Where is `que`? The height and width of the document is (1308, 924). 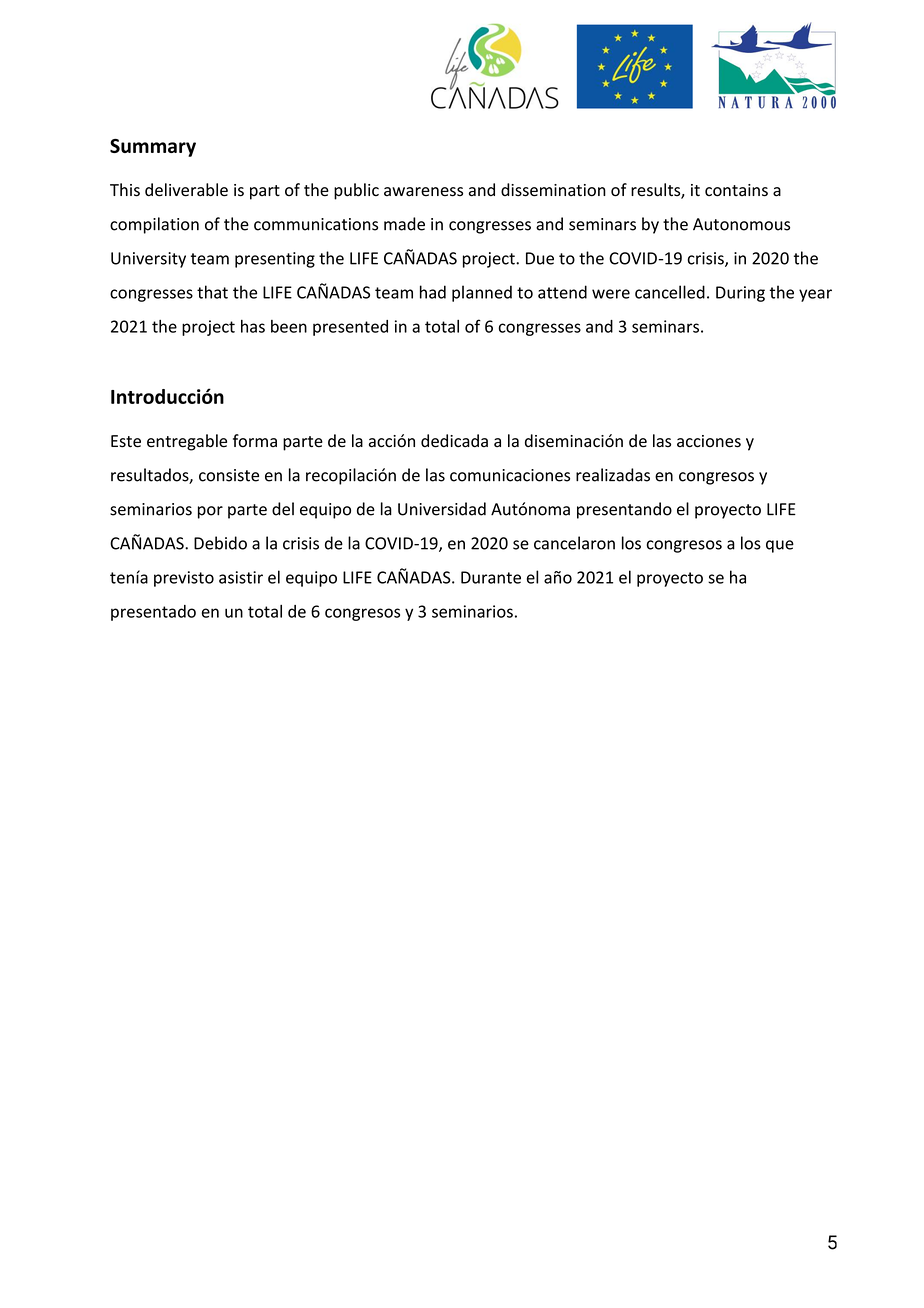
que is located at coordinates (780, 546).
